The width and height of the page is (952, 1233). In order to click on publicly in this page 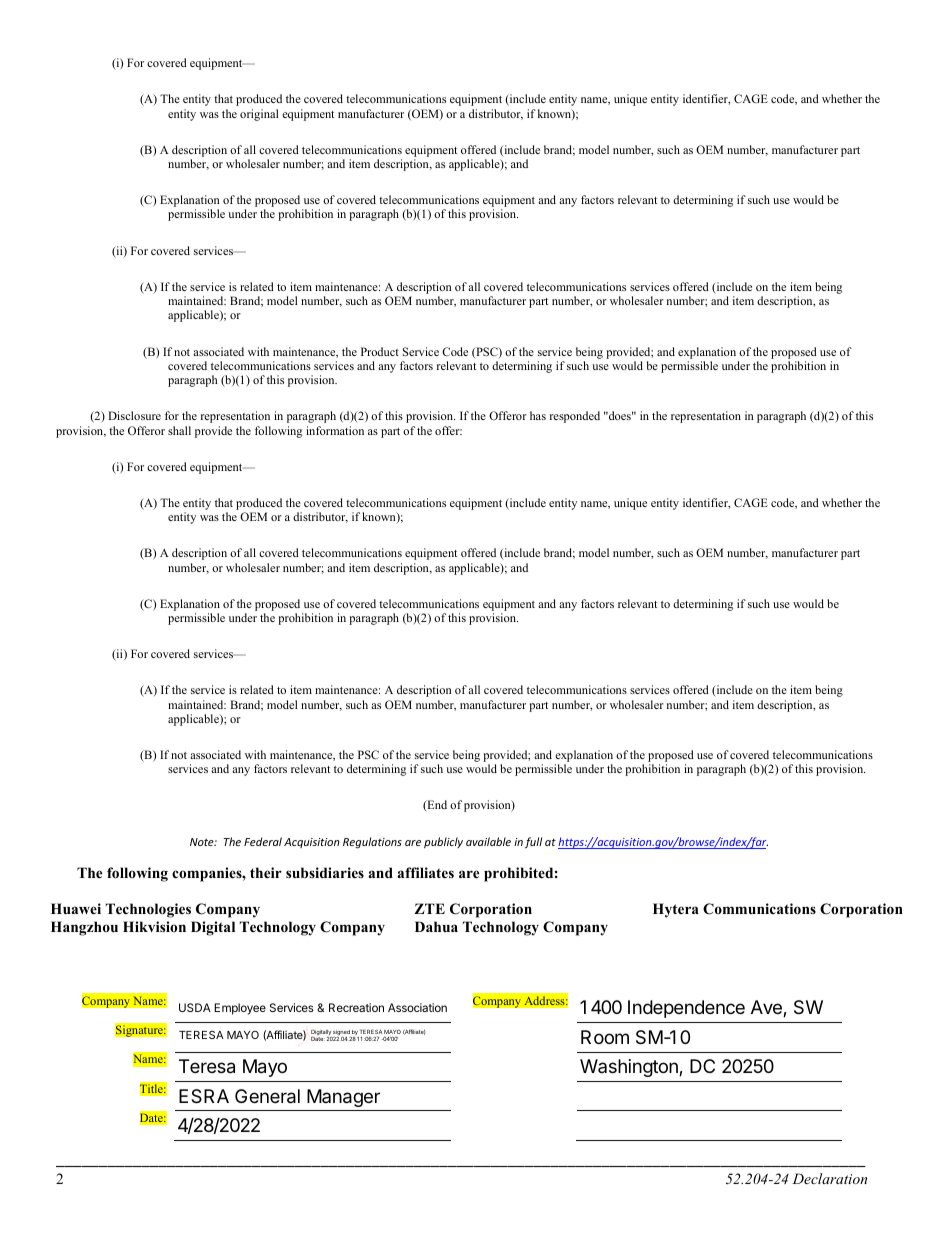, I will do `click(443, 842)`.
